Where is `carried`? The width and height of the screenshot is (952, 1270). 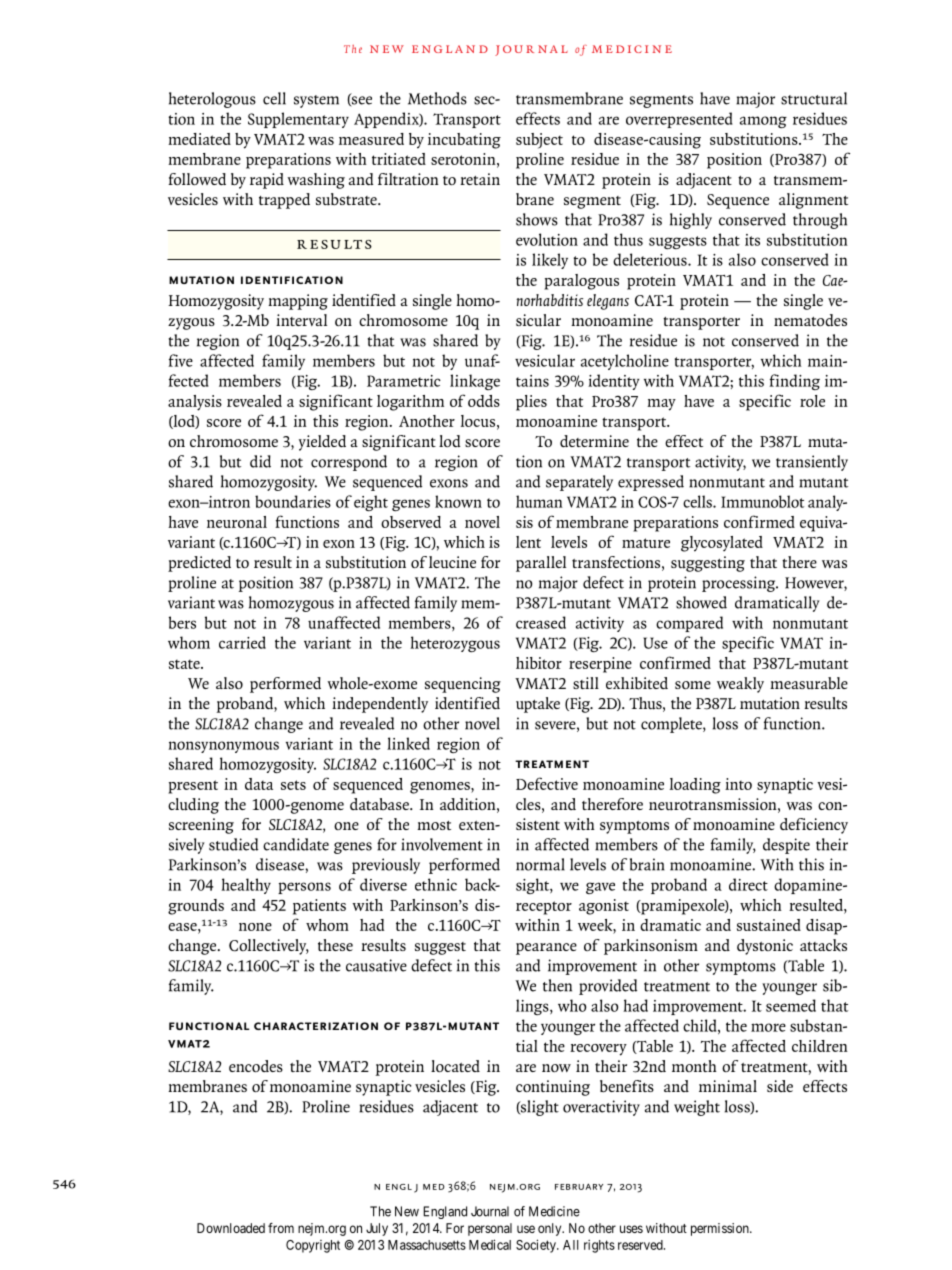 carried is located at coordinates (242, 642).
